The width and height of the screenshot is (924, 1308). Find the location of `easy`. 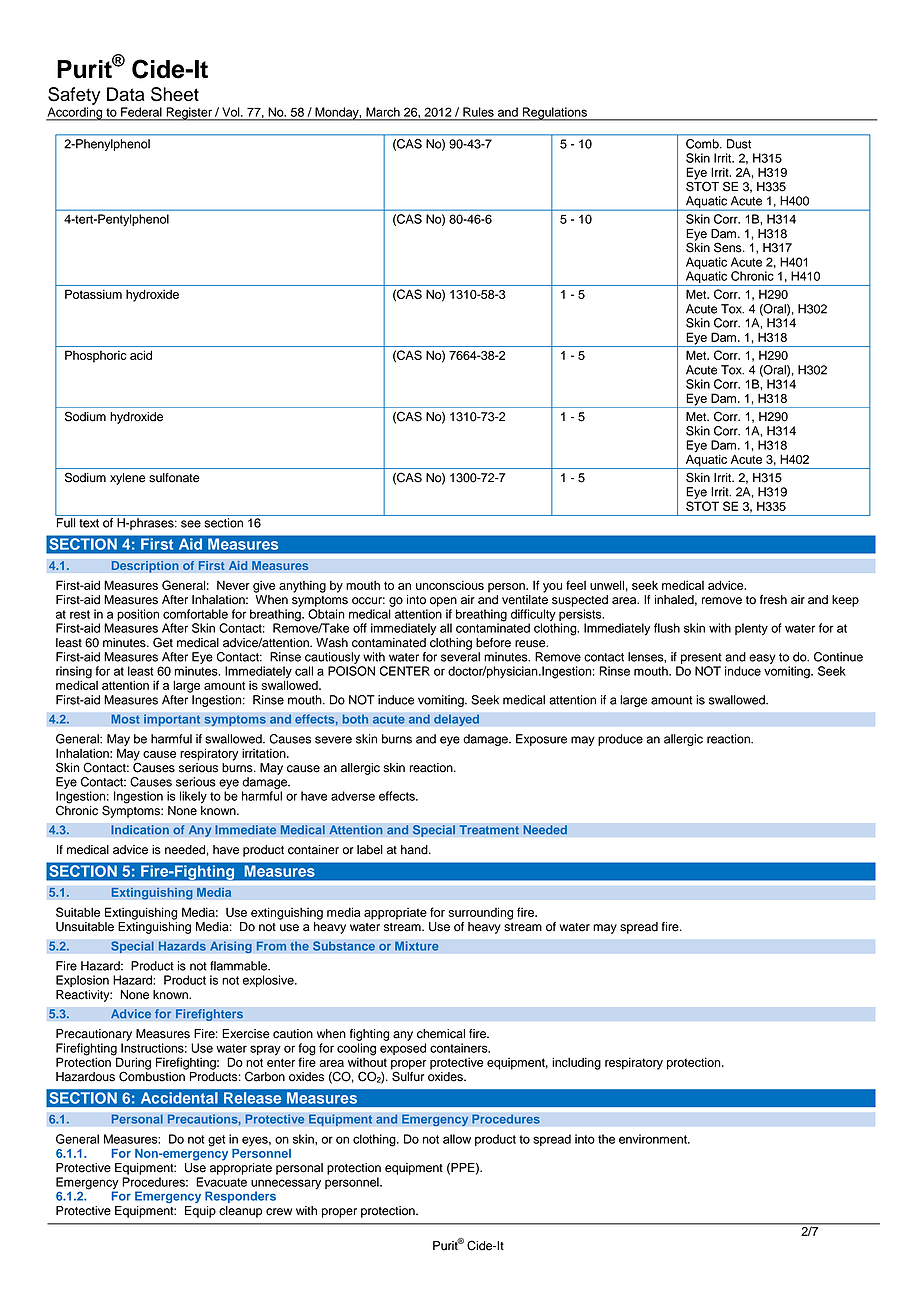

easy is located at coordinates (762, 659).
